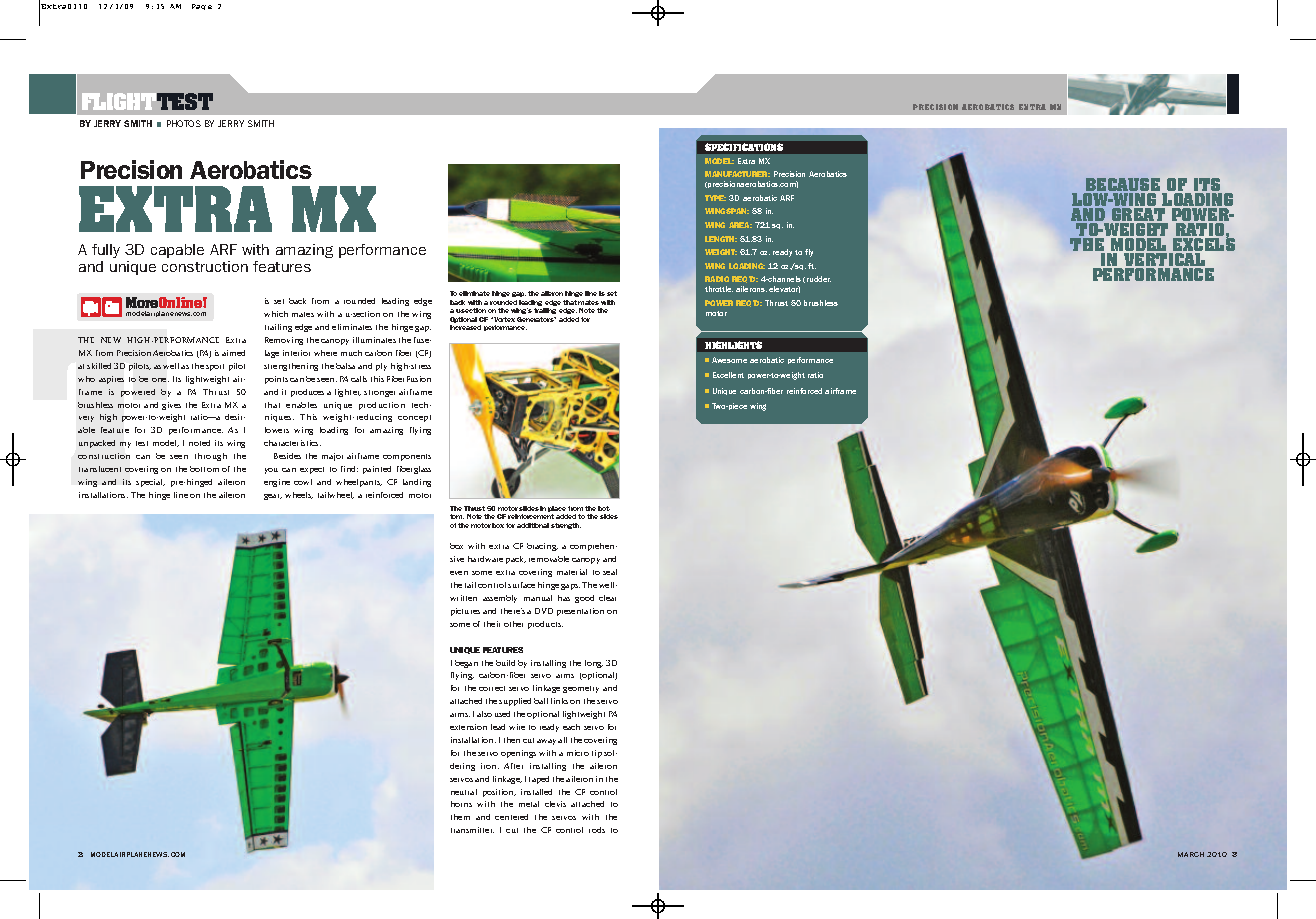  I want to click on RADIO, so click(717, 279).
